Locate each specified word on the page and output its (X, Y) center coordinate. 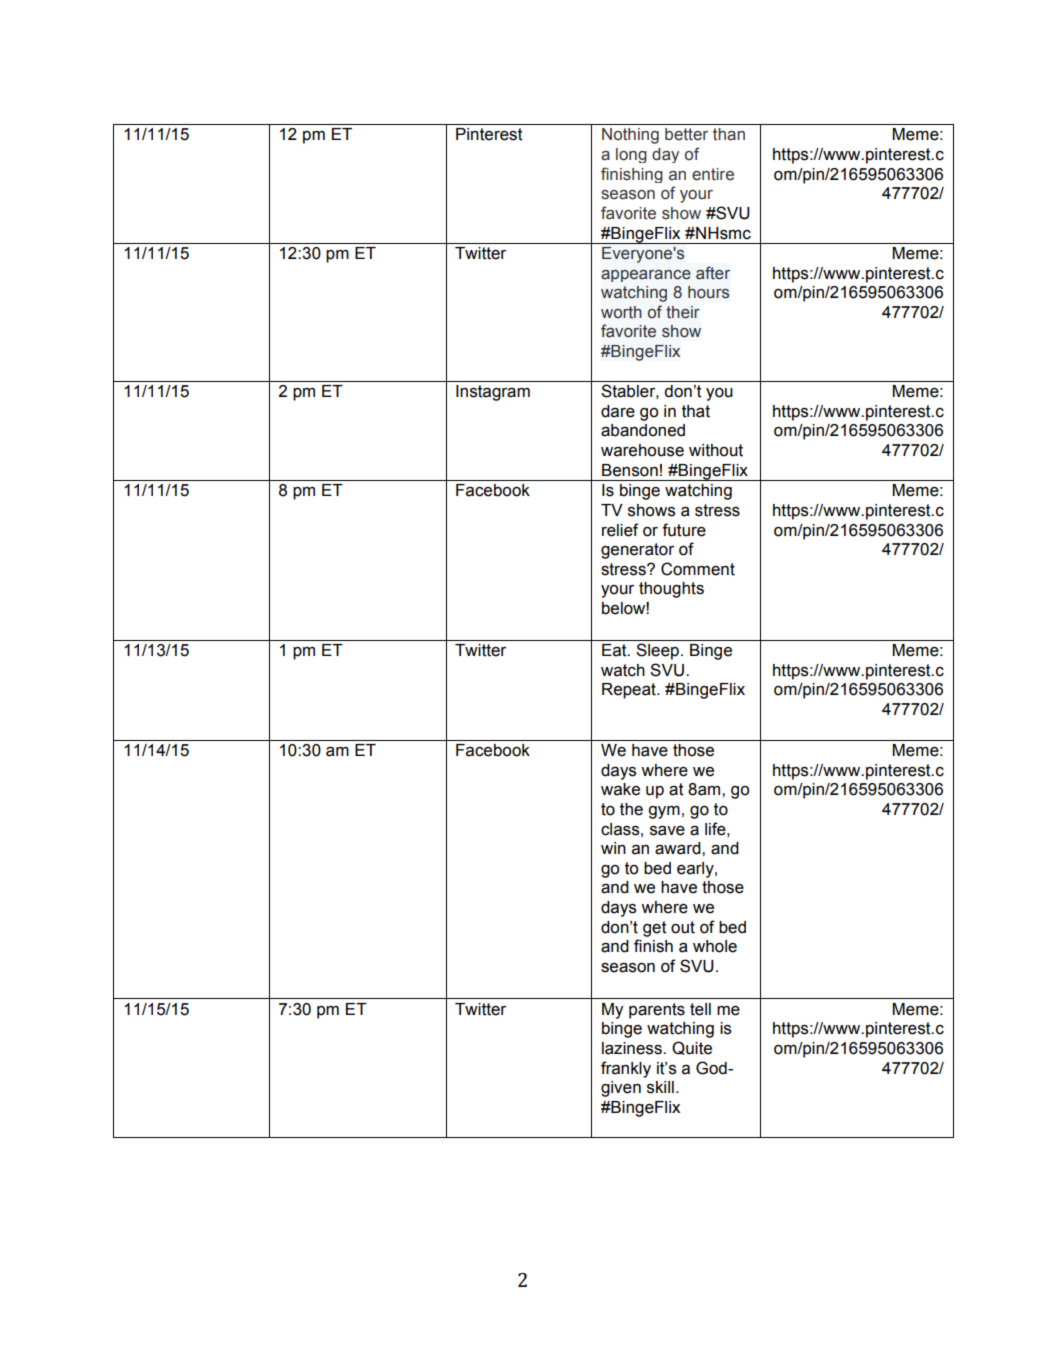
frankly (626, 1069)
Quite (692, 1048)
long (631, 155)
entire (713, 174)
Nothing (630, 136)
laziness (633, 1048)
